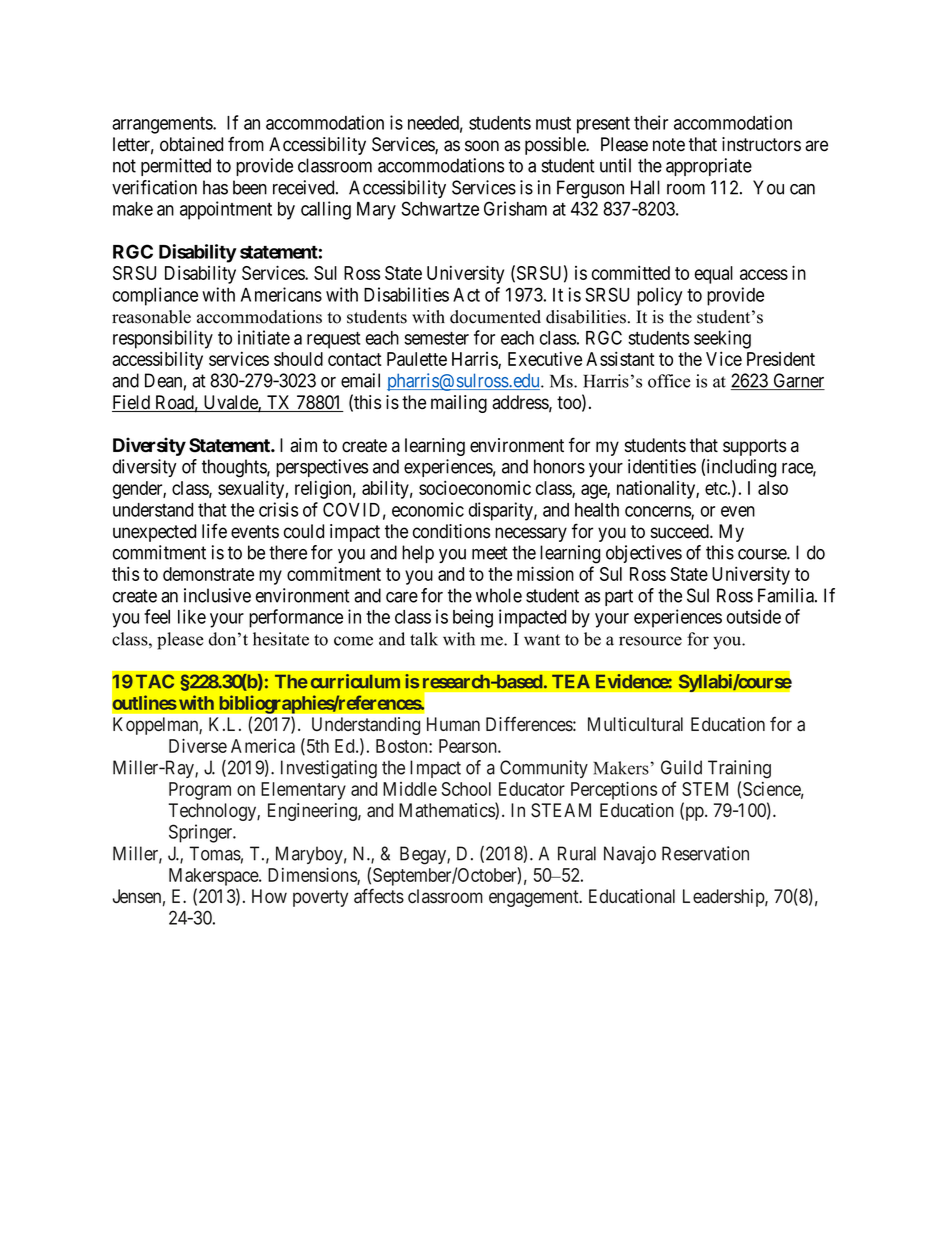 Image resolution: width=952 pixels, height=1233 pixels. I want to click on appropriate, so click(709, 167).
